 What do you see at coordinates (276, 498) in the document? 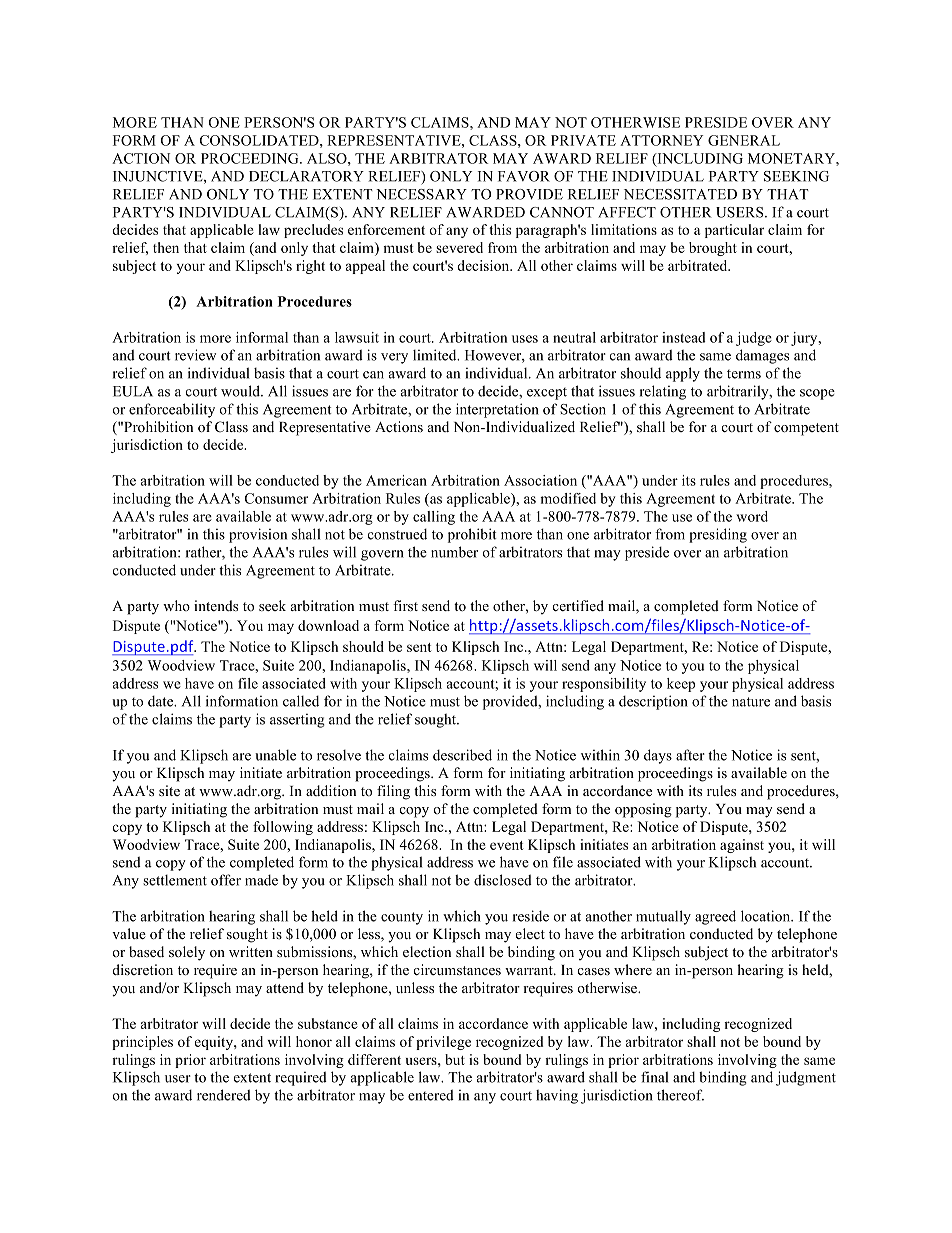
I see `Consumer` at bounding box center [276, 498].
